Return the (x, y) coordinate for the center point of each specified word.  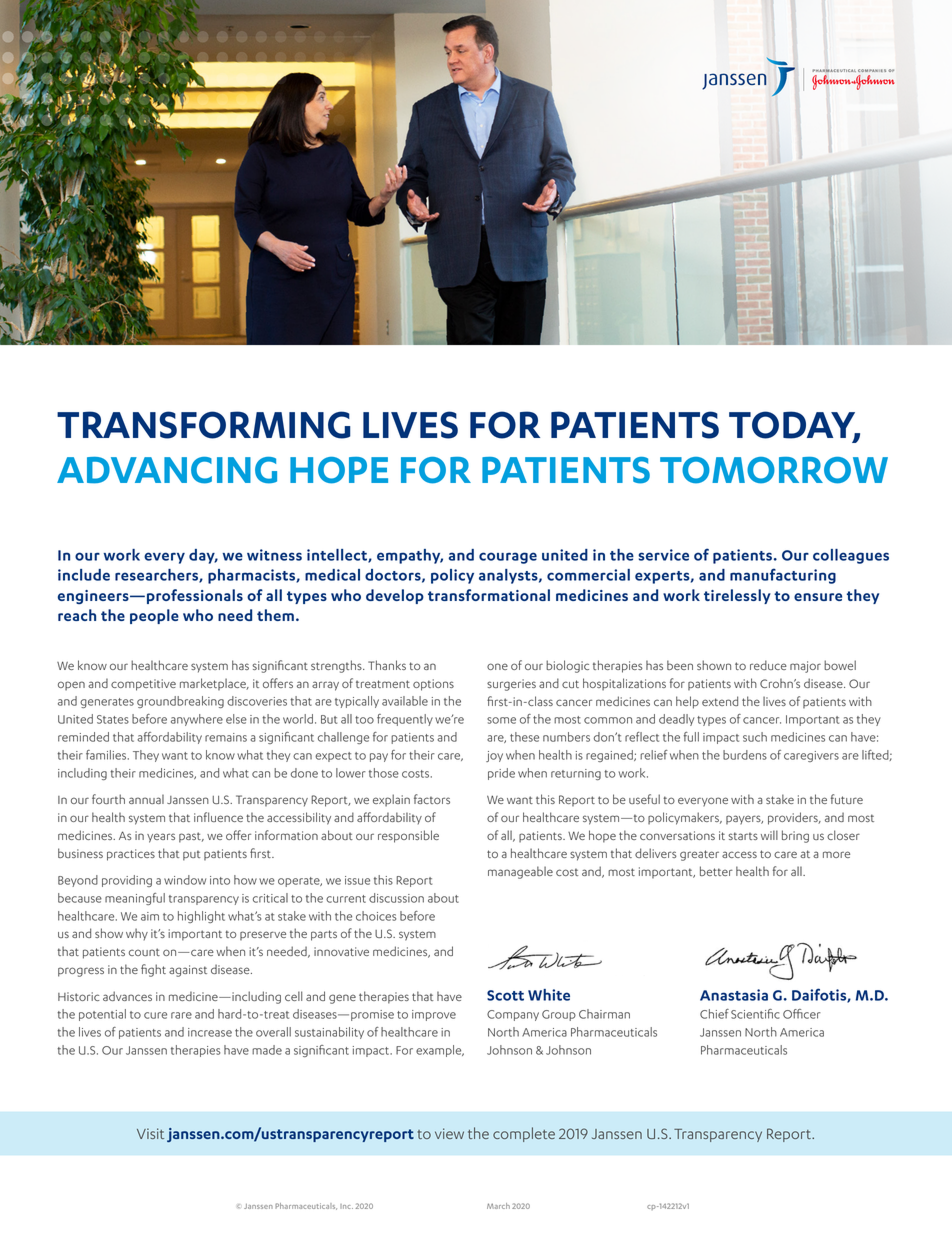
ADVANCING (167, 470)
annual (146, 799)
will (769, 835)
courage (508, 558)
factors (432, 799)
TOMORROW (774, 470)
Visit (150, 1133)
